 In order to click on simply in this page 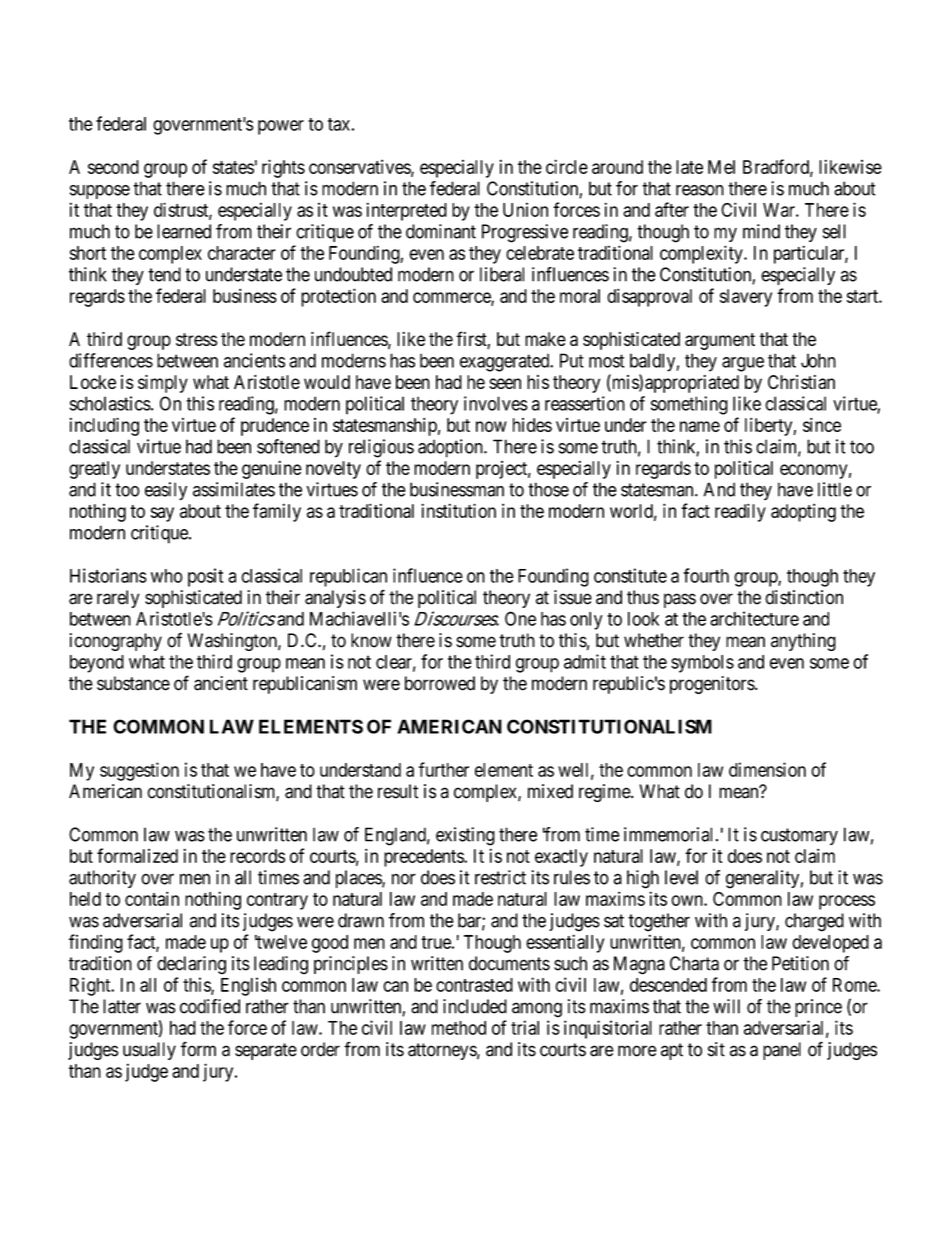, I will do `click(163, 384)`.
